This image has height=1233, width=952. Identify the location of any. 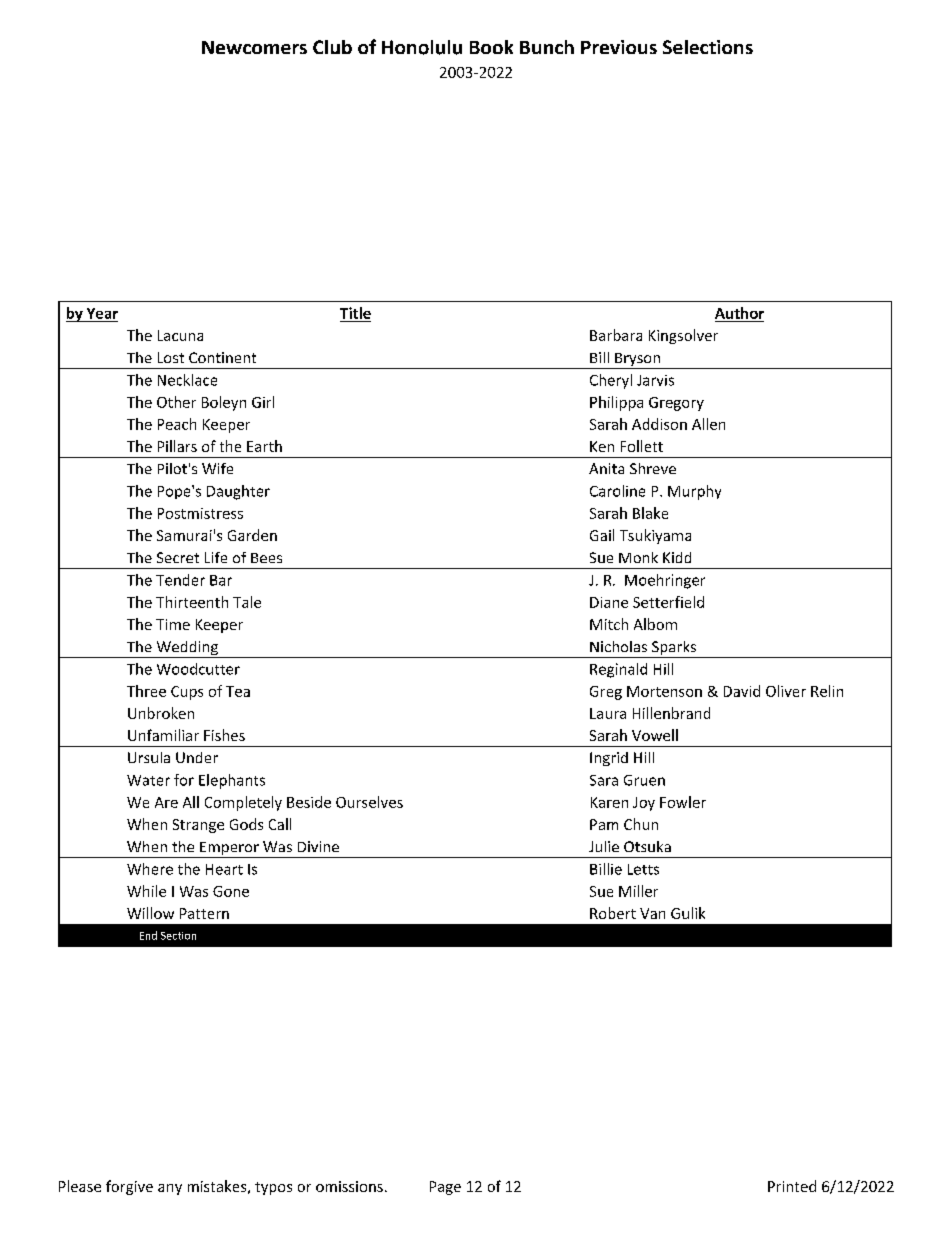
(170, 1189).
